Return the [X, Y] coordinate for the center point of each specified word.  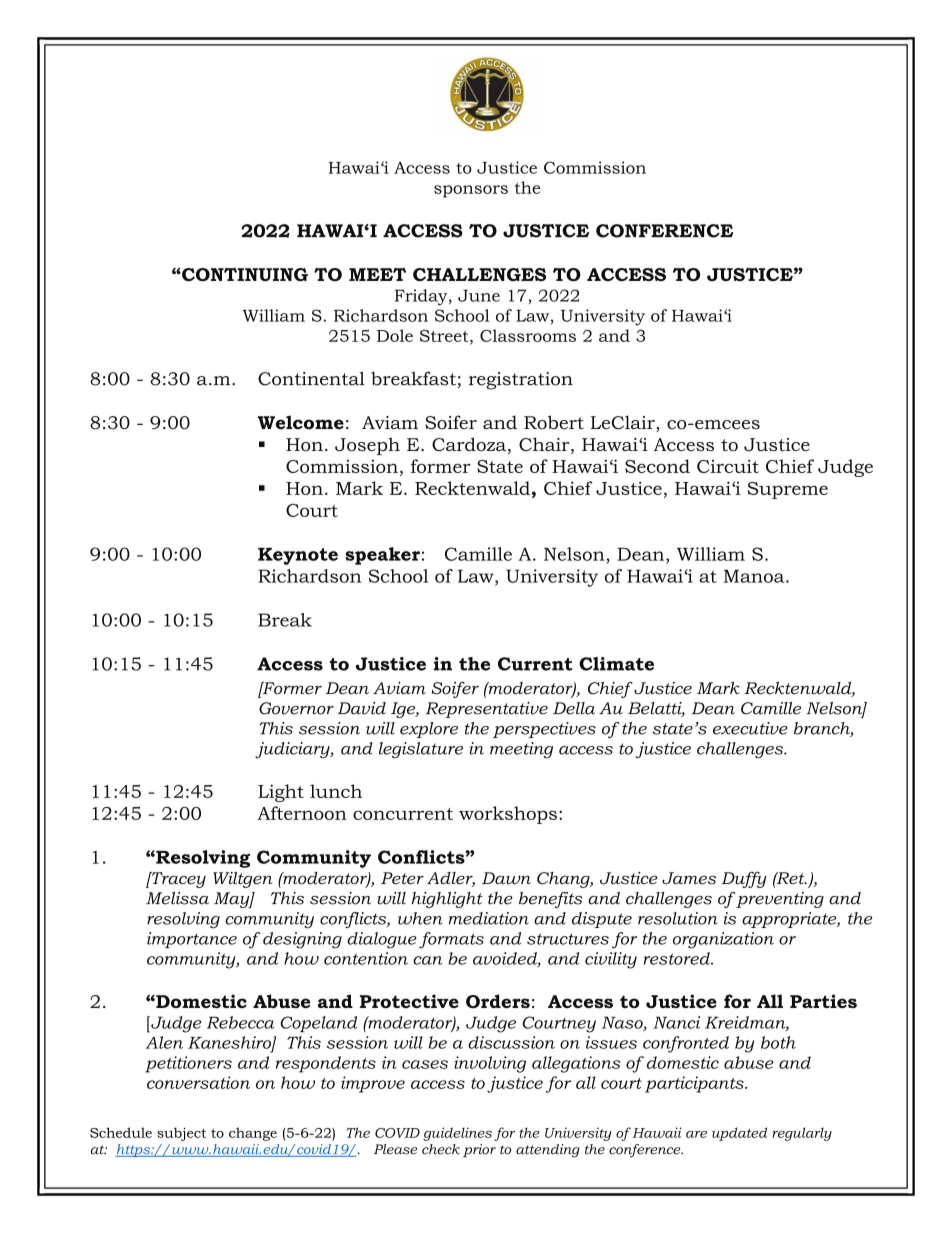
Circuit [728, 466]
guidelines [457, 1134]
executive [750, 728]
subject [181, 1134]
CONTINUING [244, 274]
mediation [489, 918]
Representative [487, 710]
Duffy [744, 879]
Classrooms [528, 335]
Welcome [300, 422]
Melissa [177, 898]
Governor [296, 708]
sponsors [471, 191]
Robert [554, 422]
